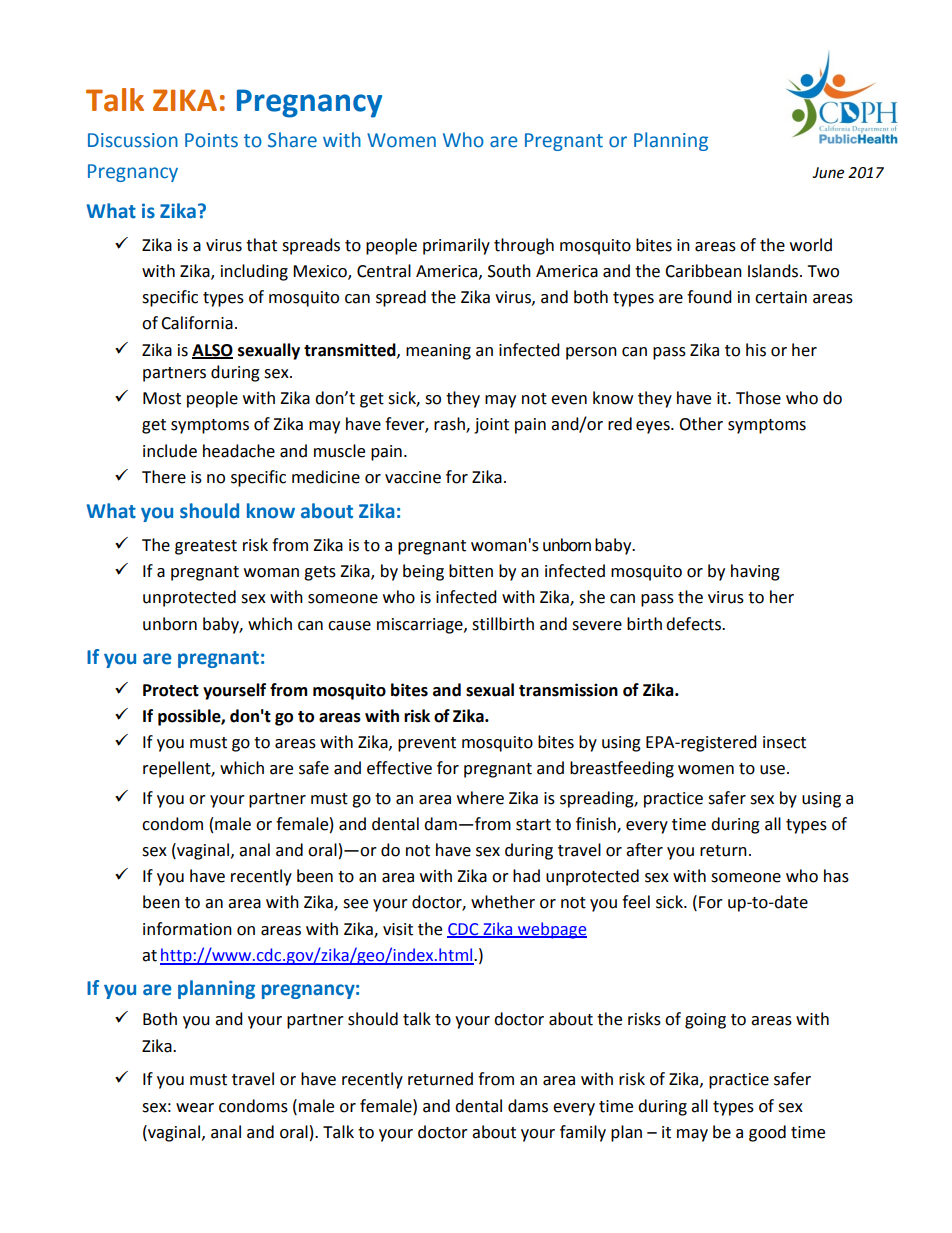 The height and width of the screenshot is (1233, 952). What do you see at coordinates (694, 624) in the screenshot?
I see `defects` at bounding box center [694, 624].
